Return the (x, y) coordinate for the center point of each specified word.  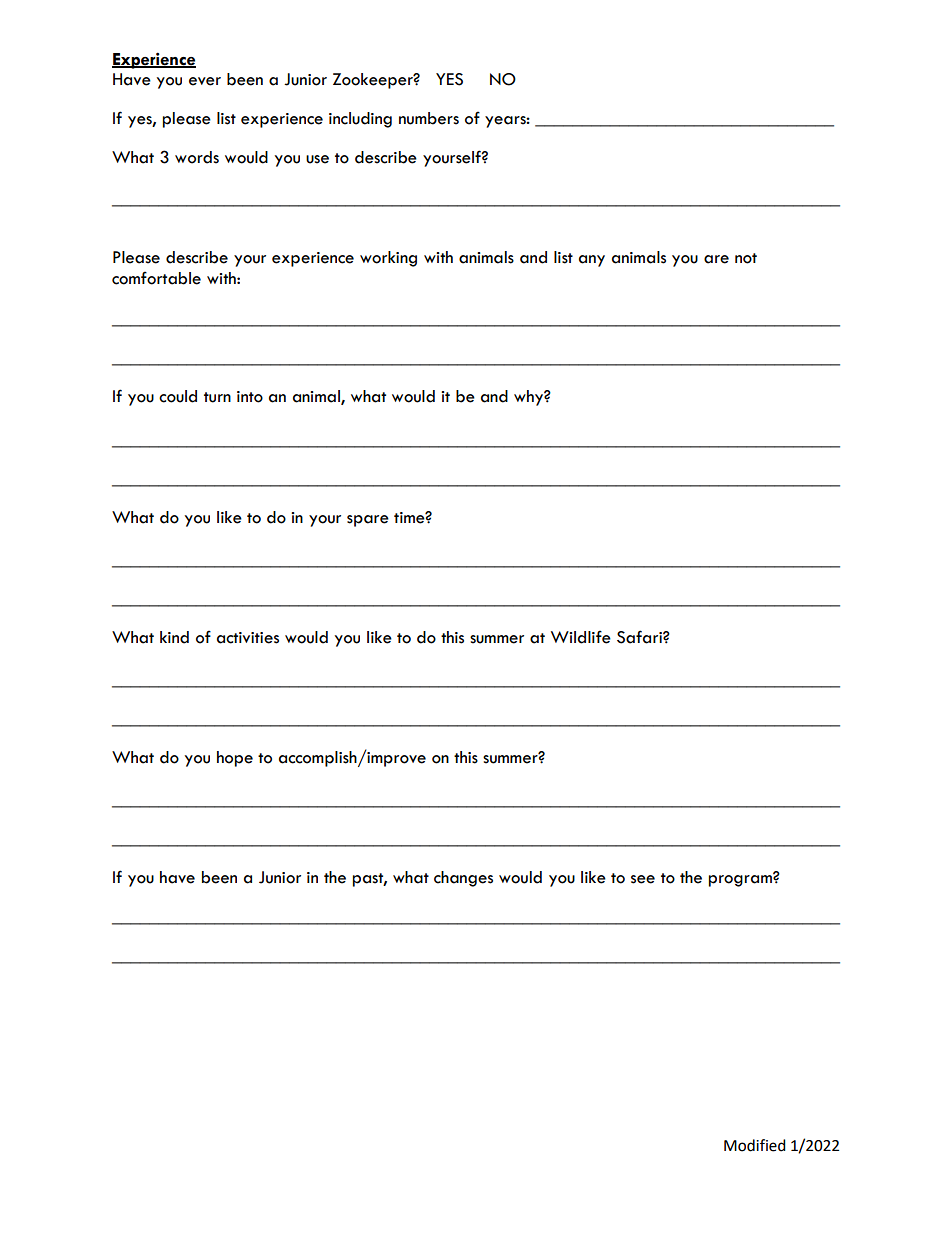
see (643, 879)
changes (463, 879)
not (746, 258)
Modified (755, 1145)
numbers (429, 118)
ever (205, 81)
